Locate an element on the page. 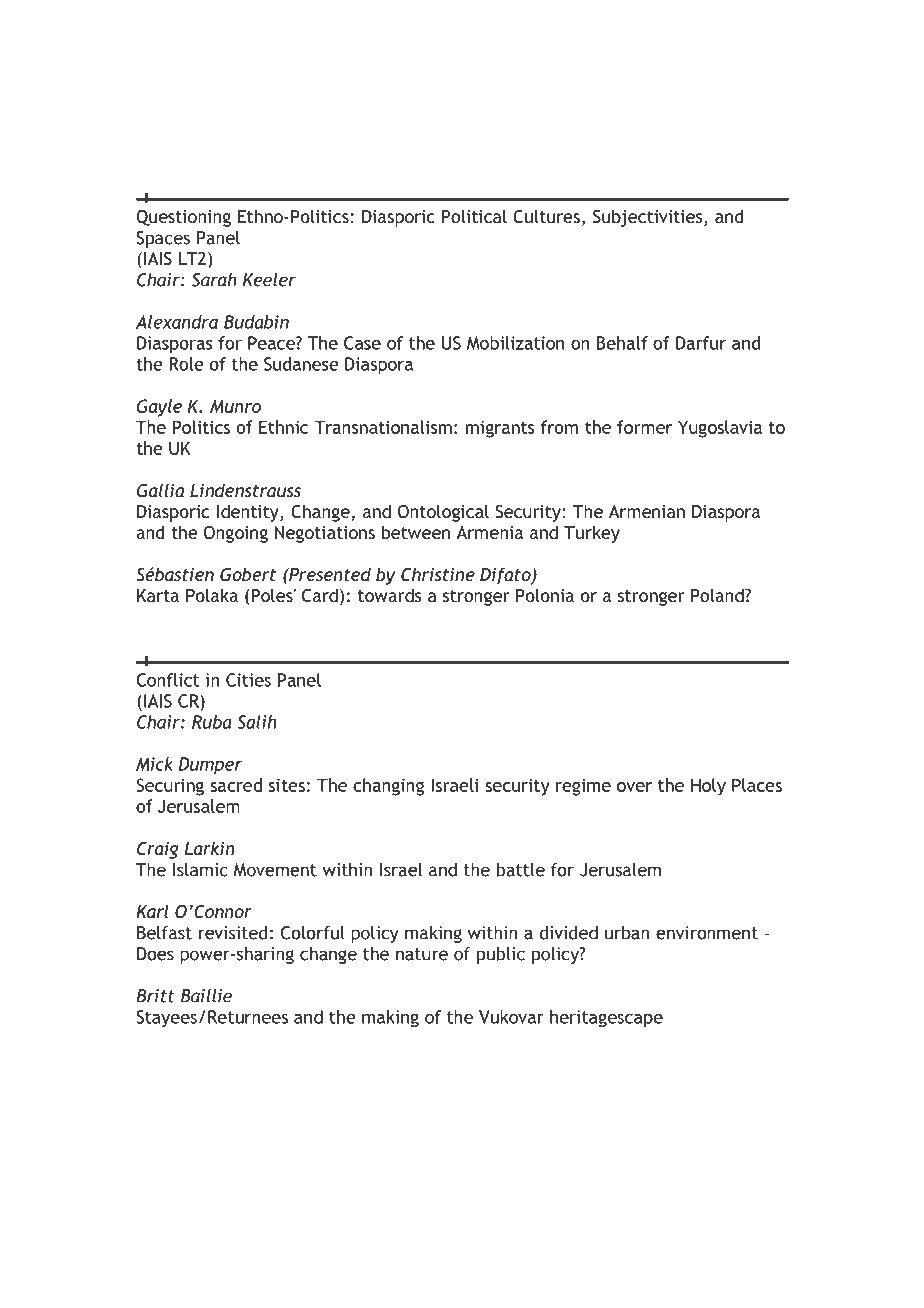 This document has width=924, height=1308. environment is located at coordinates (707, 933).
